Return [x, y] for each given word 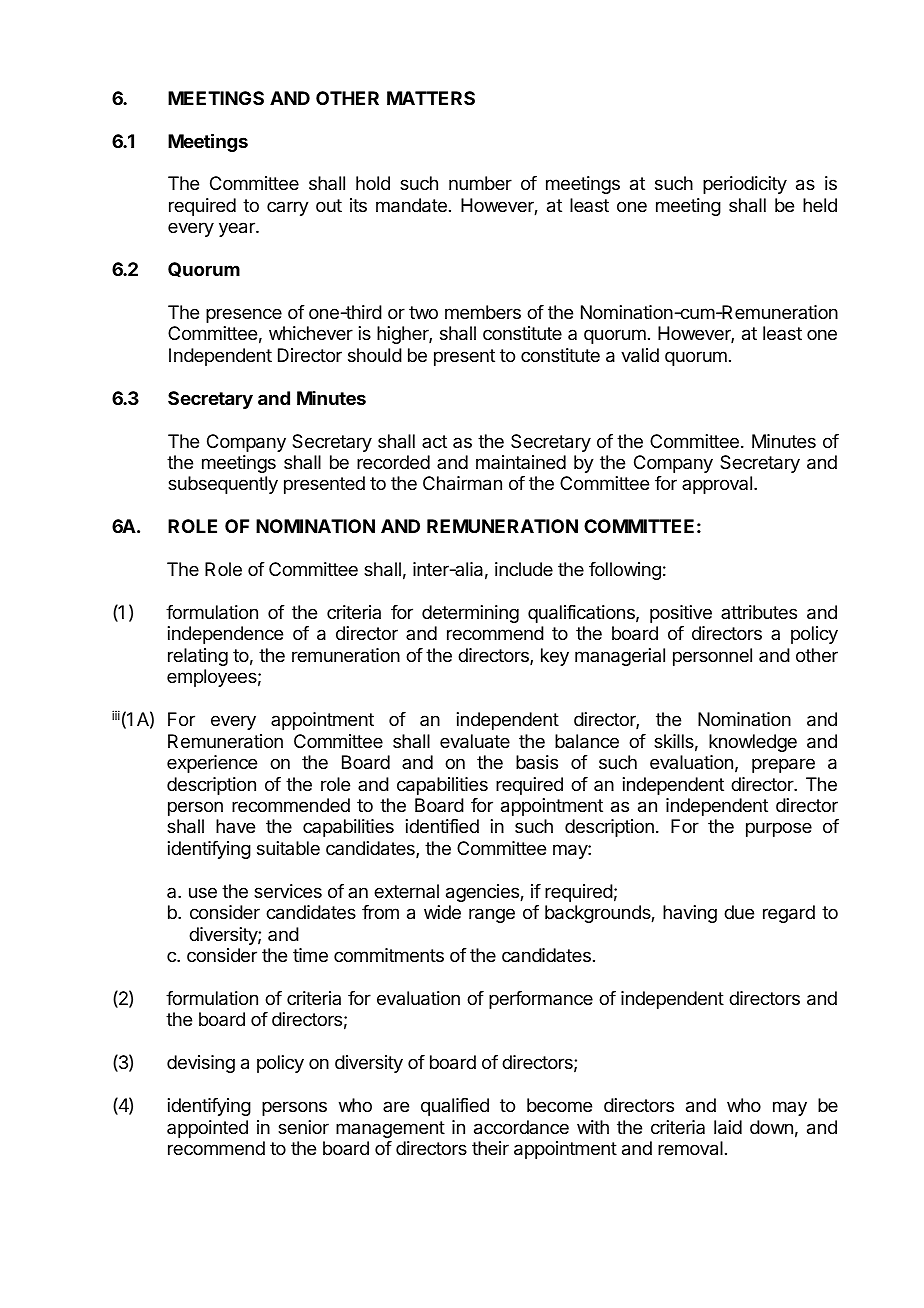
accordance [521, 1127]
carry [288, 208]
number [480, 183]
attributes [759, 612]
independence [225, 635]
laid [728, 1127]
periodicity [745, 185]
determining [470, 614]
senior [303, 1127]
